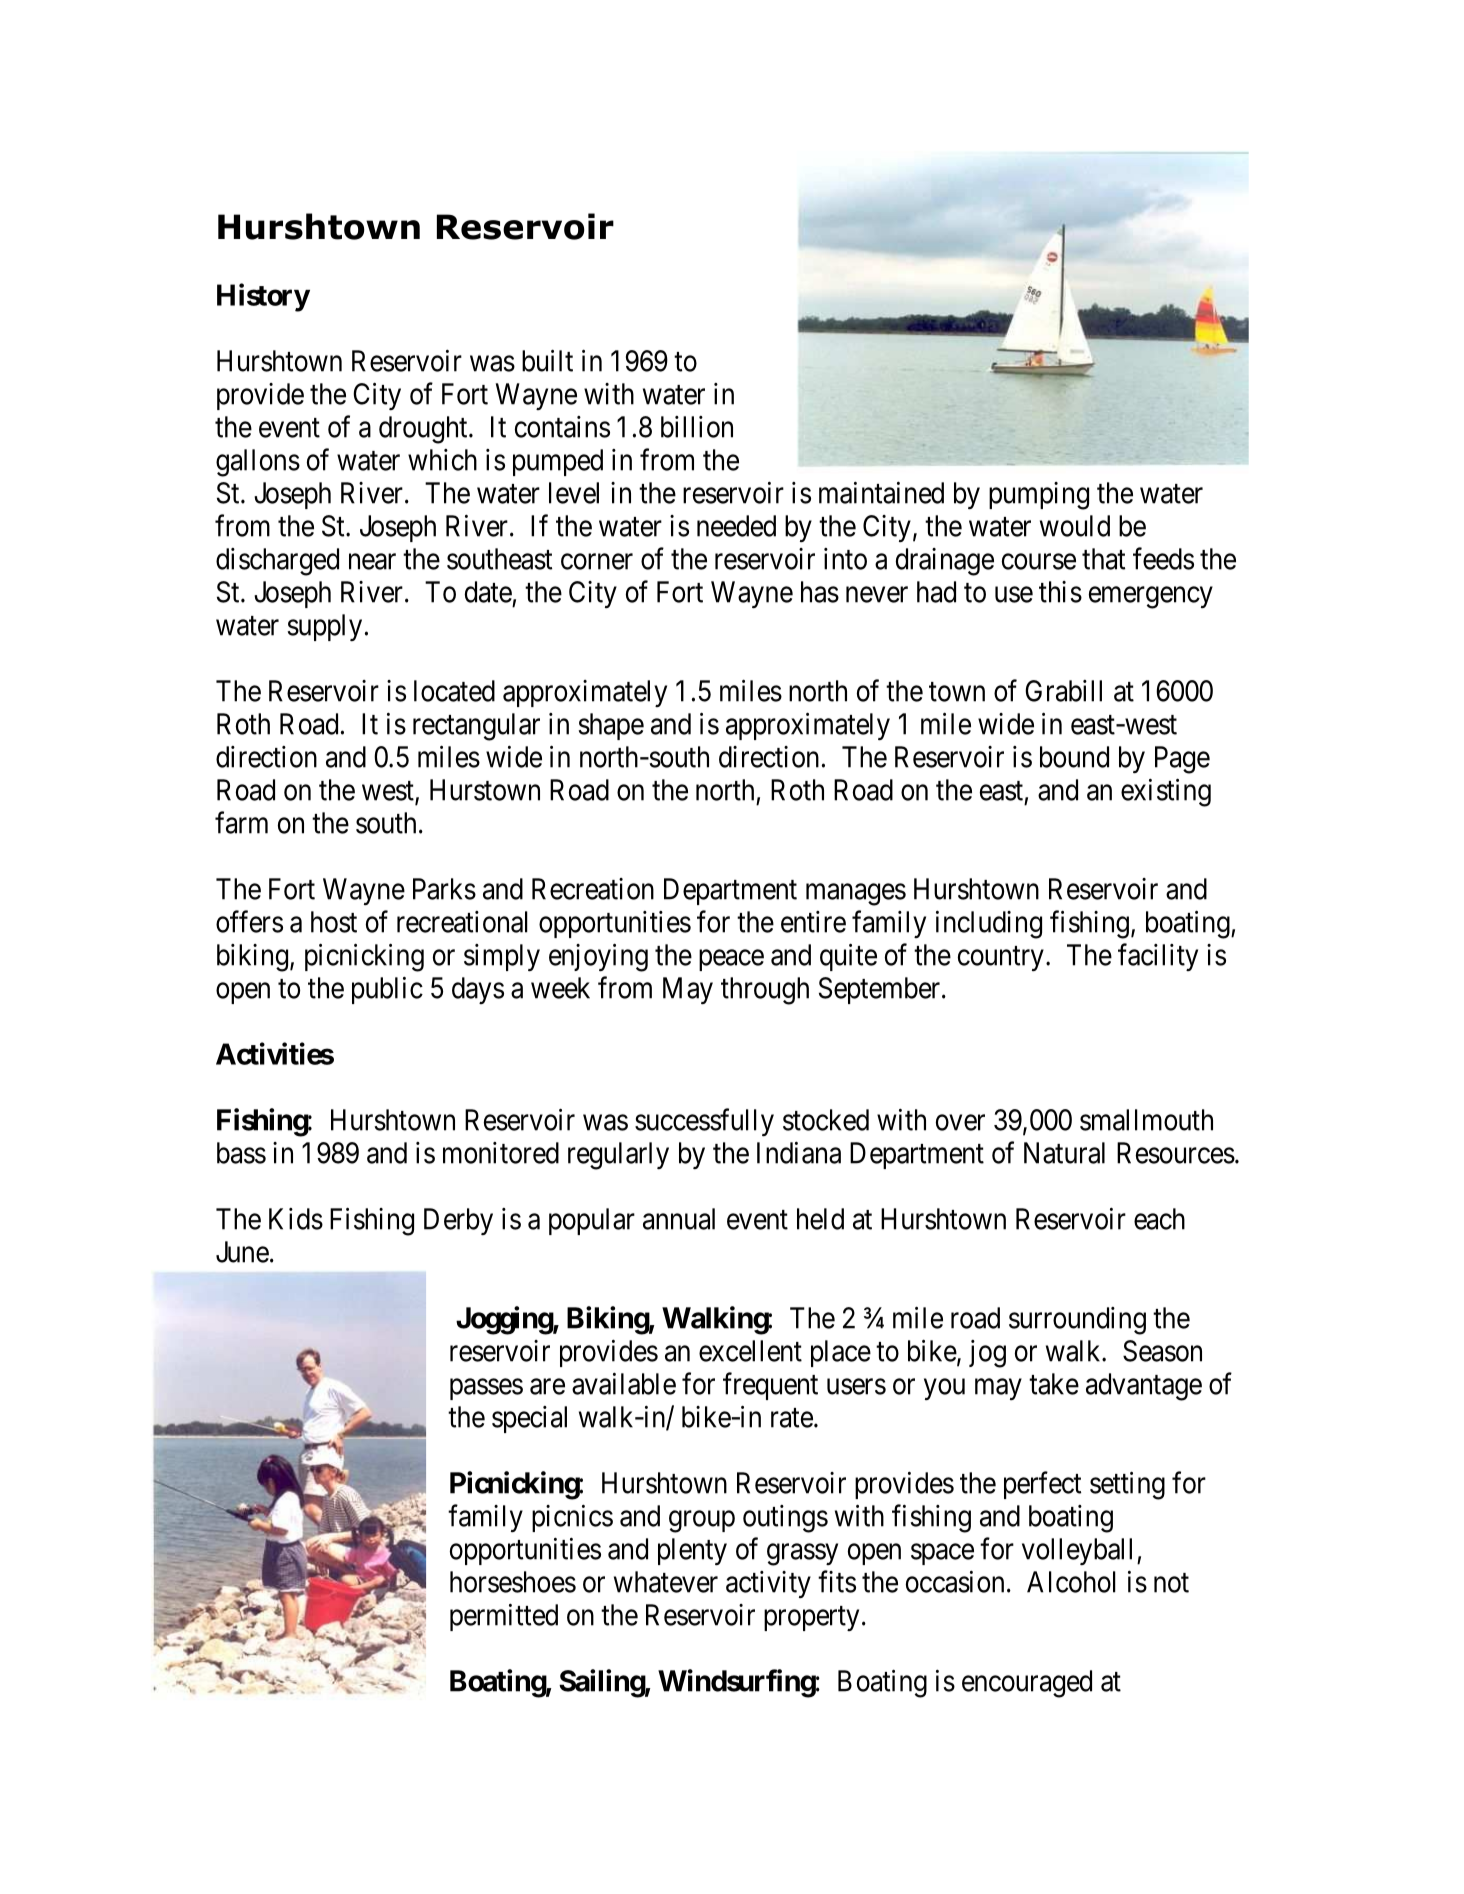  I want to click on shape, so click(611, 726).
